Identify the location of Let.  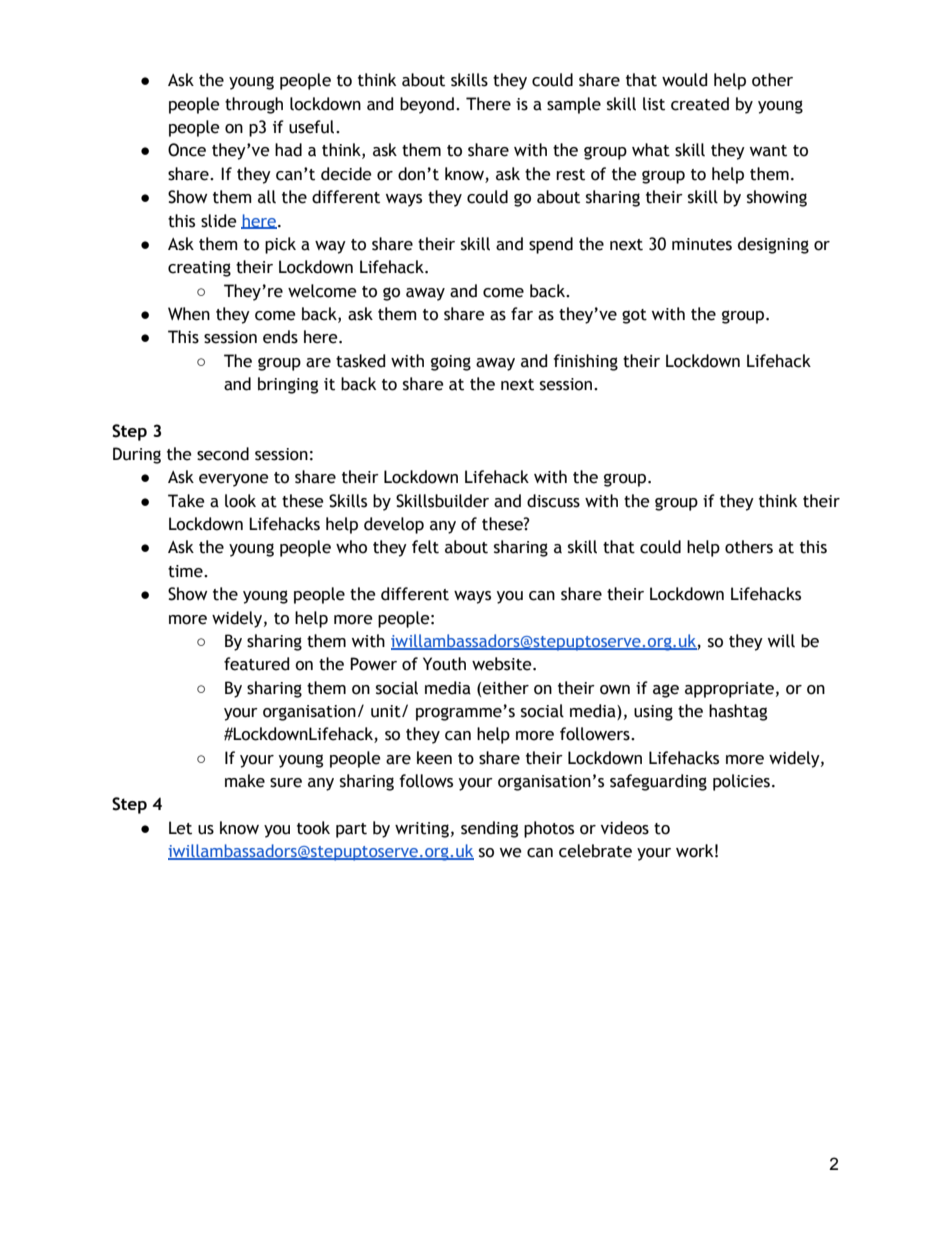
(180, 828).
